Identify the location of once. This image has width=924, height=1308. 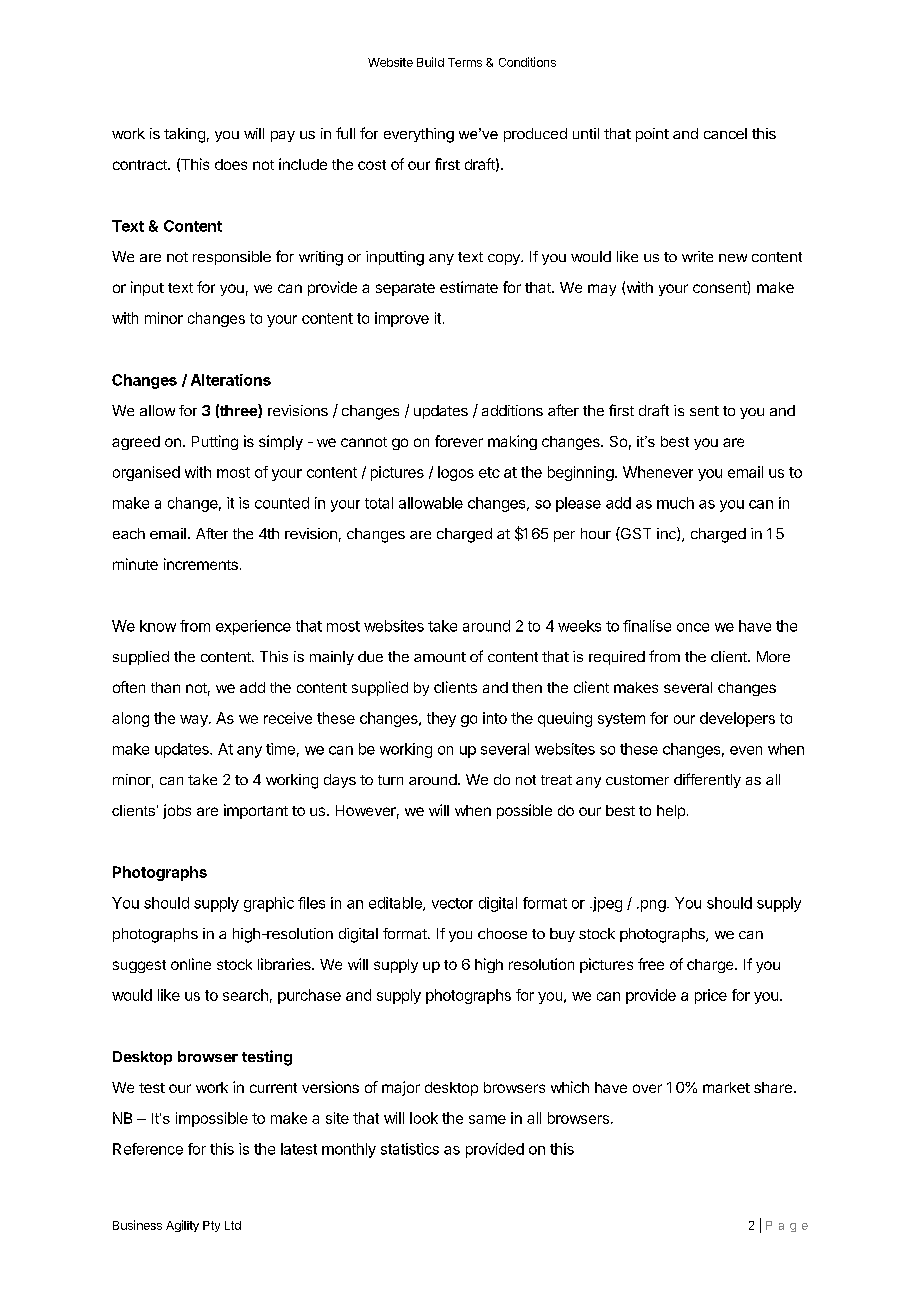
(693, 627).
